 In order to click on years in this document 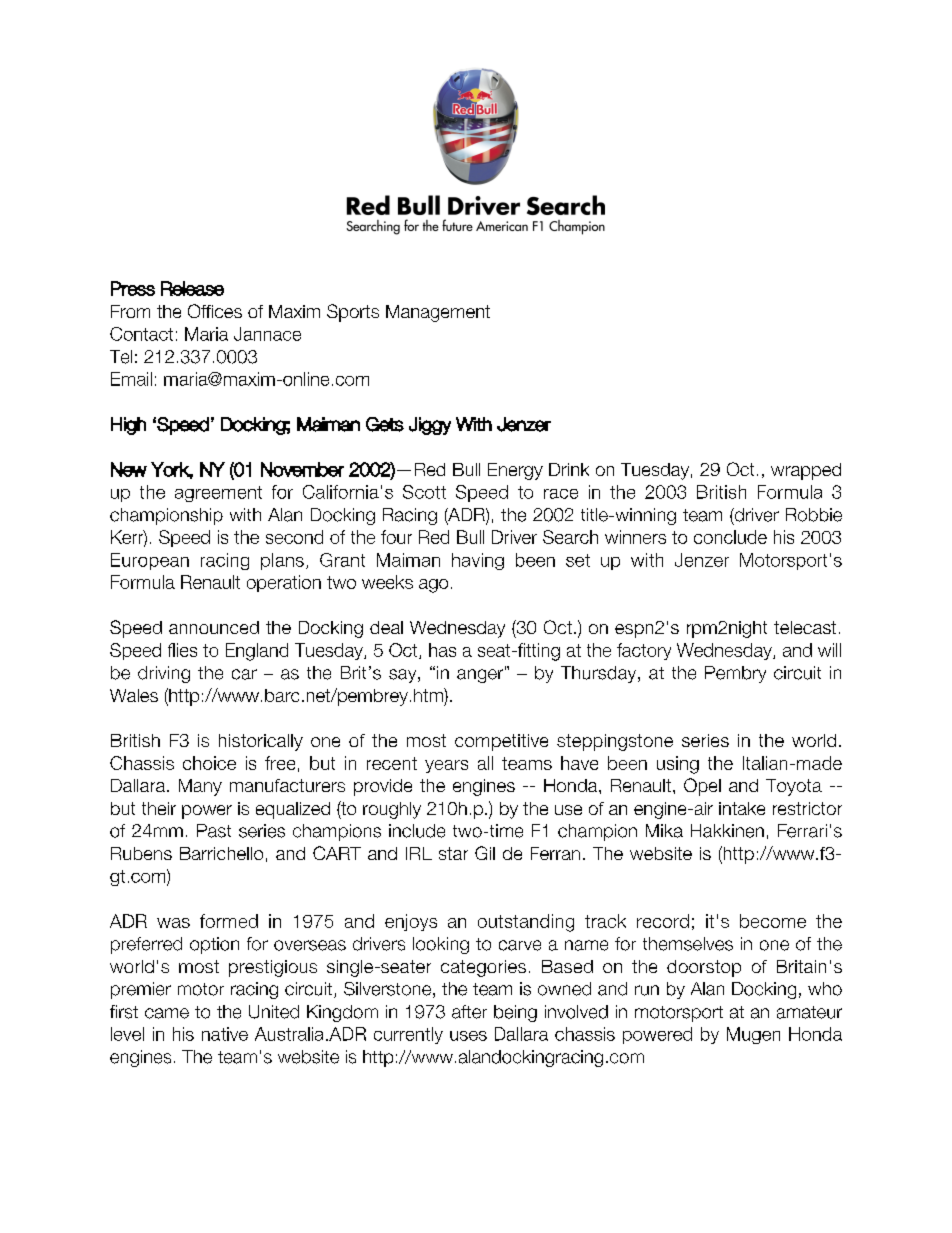, I will do `click(446, 766)`.
